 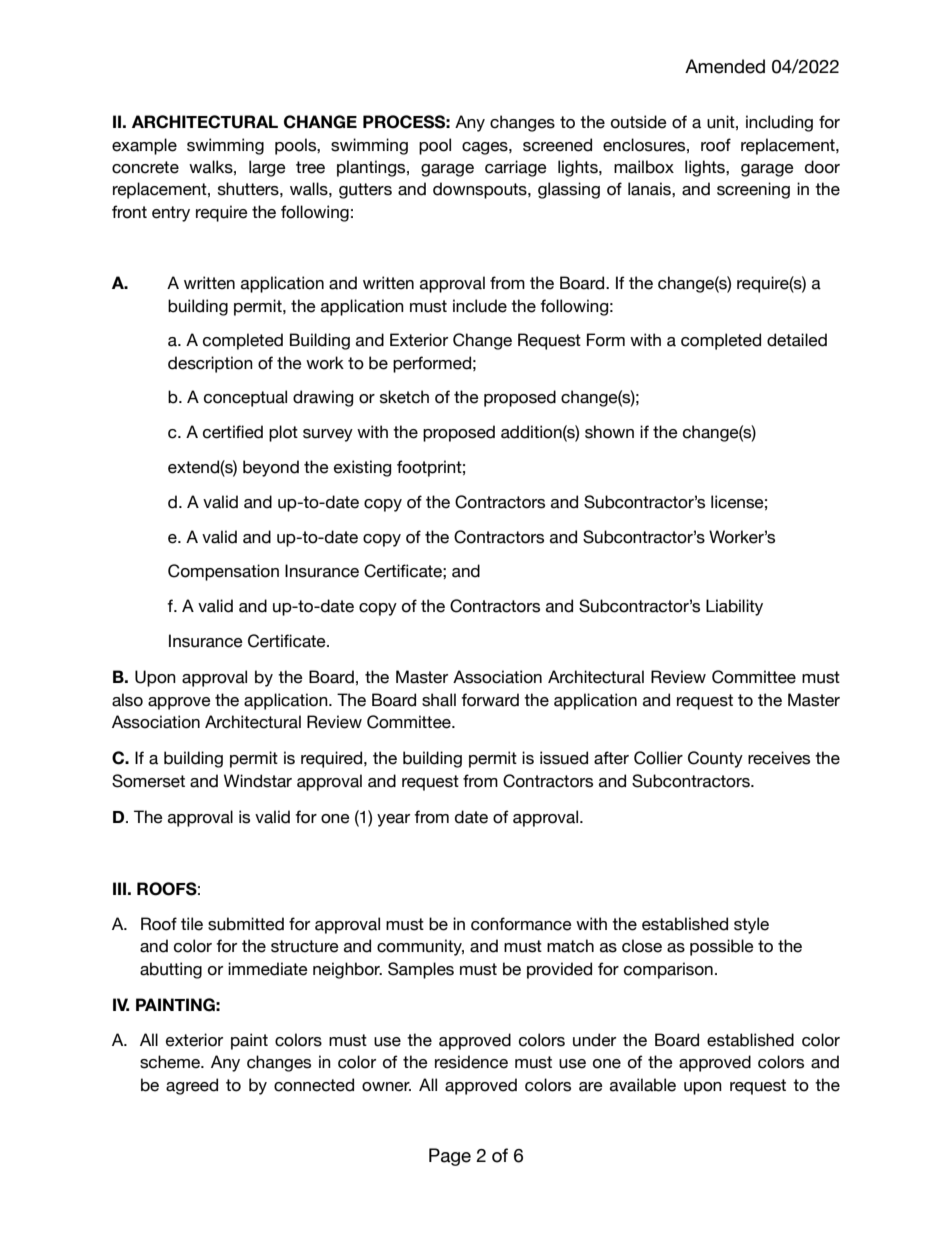 What do you see at coordinates (516, 168) in the screenshot?
I see `carriage` at bounding box center [516, 168].
